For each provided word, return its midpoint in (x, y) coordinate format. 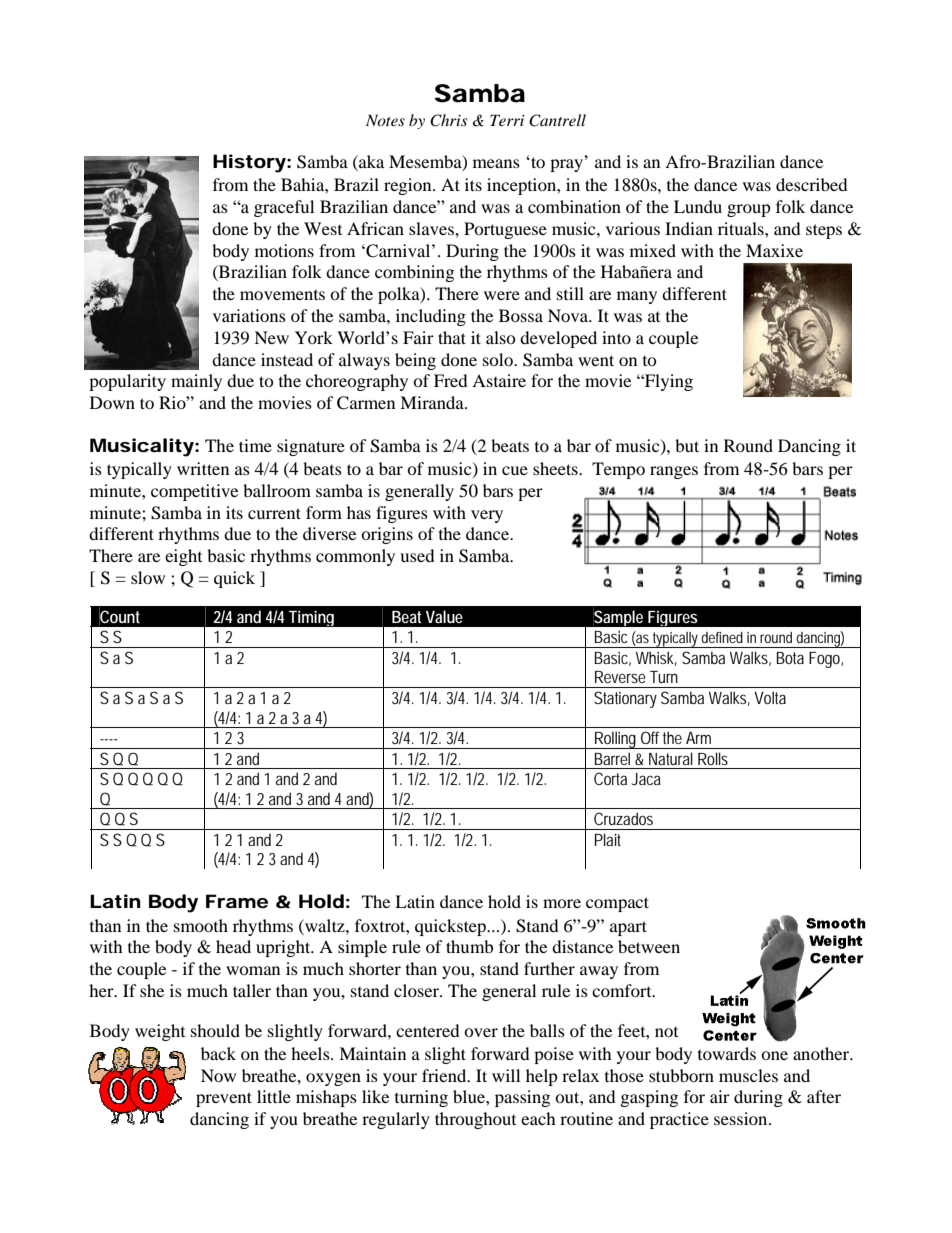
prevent (224, 1099)
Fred (451, 380)
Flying (668, 382)
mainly (196, 382)
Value (444, 616)
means (496, 163)
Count (119, 616)
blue (470, 1096)
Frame (237, 901)
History (249, 163)
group (749, 210)
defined (722, 637)
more (562, 903)
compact (617, 904)
